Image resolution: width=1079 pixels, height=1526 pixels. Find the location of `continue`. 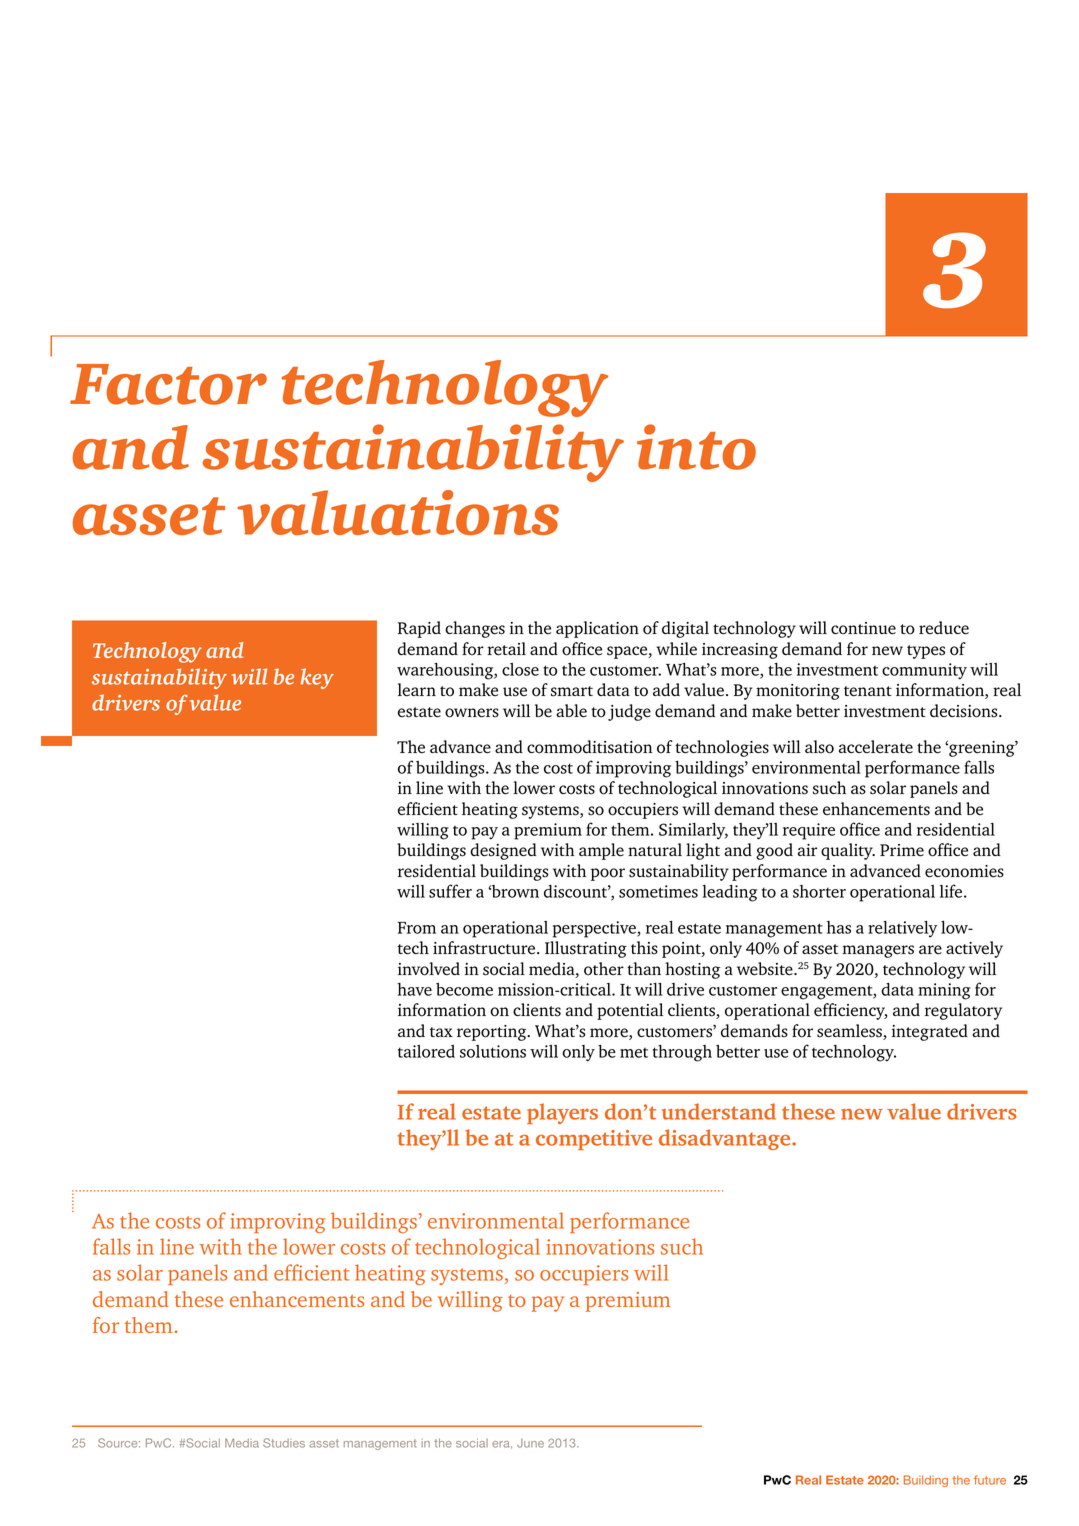

continue is located at coordinates (863, 628).
